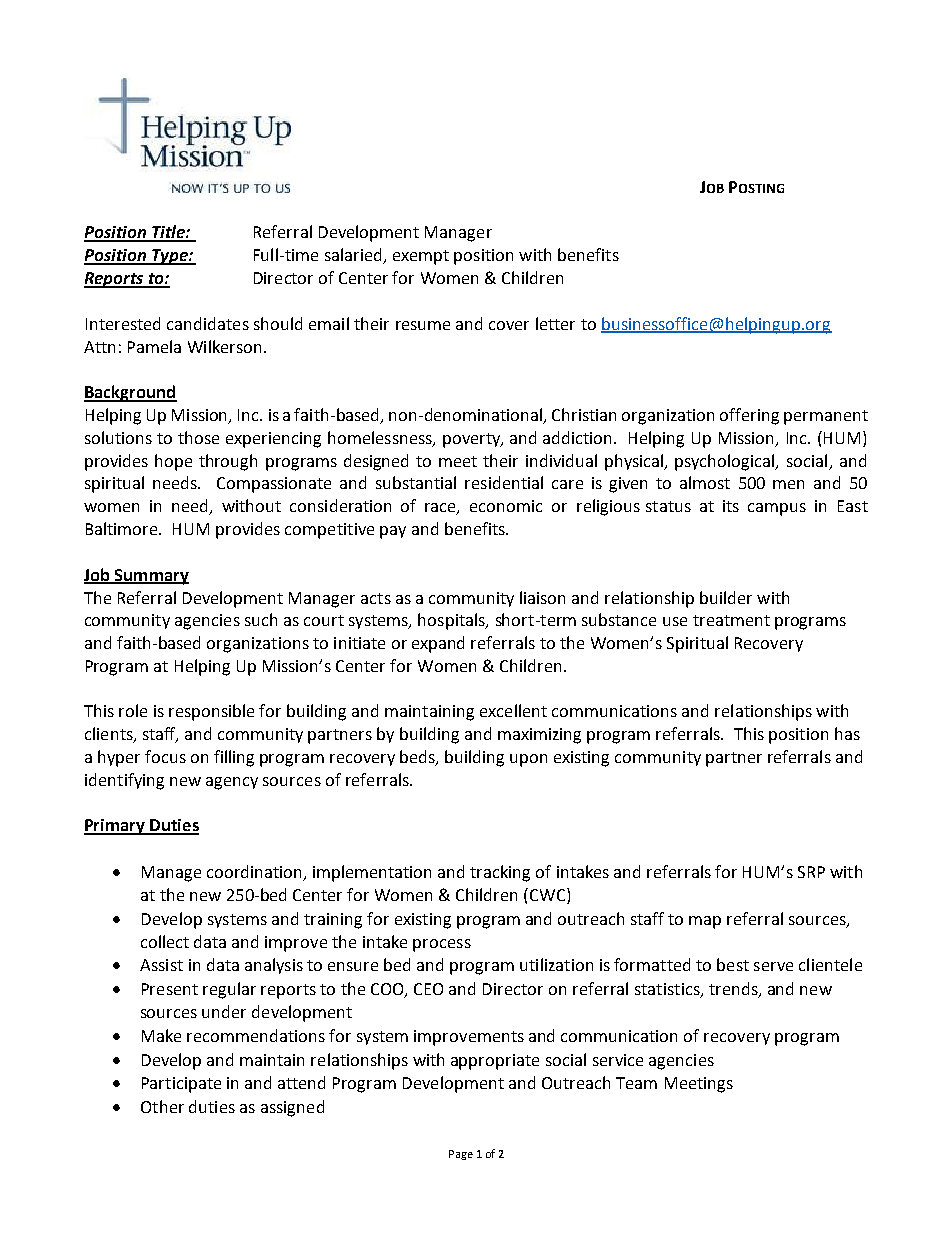  I want to click on has, so click(847, 733).
